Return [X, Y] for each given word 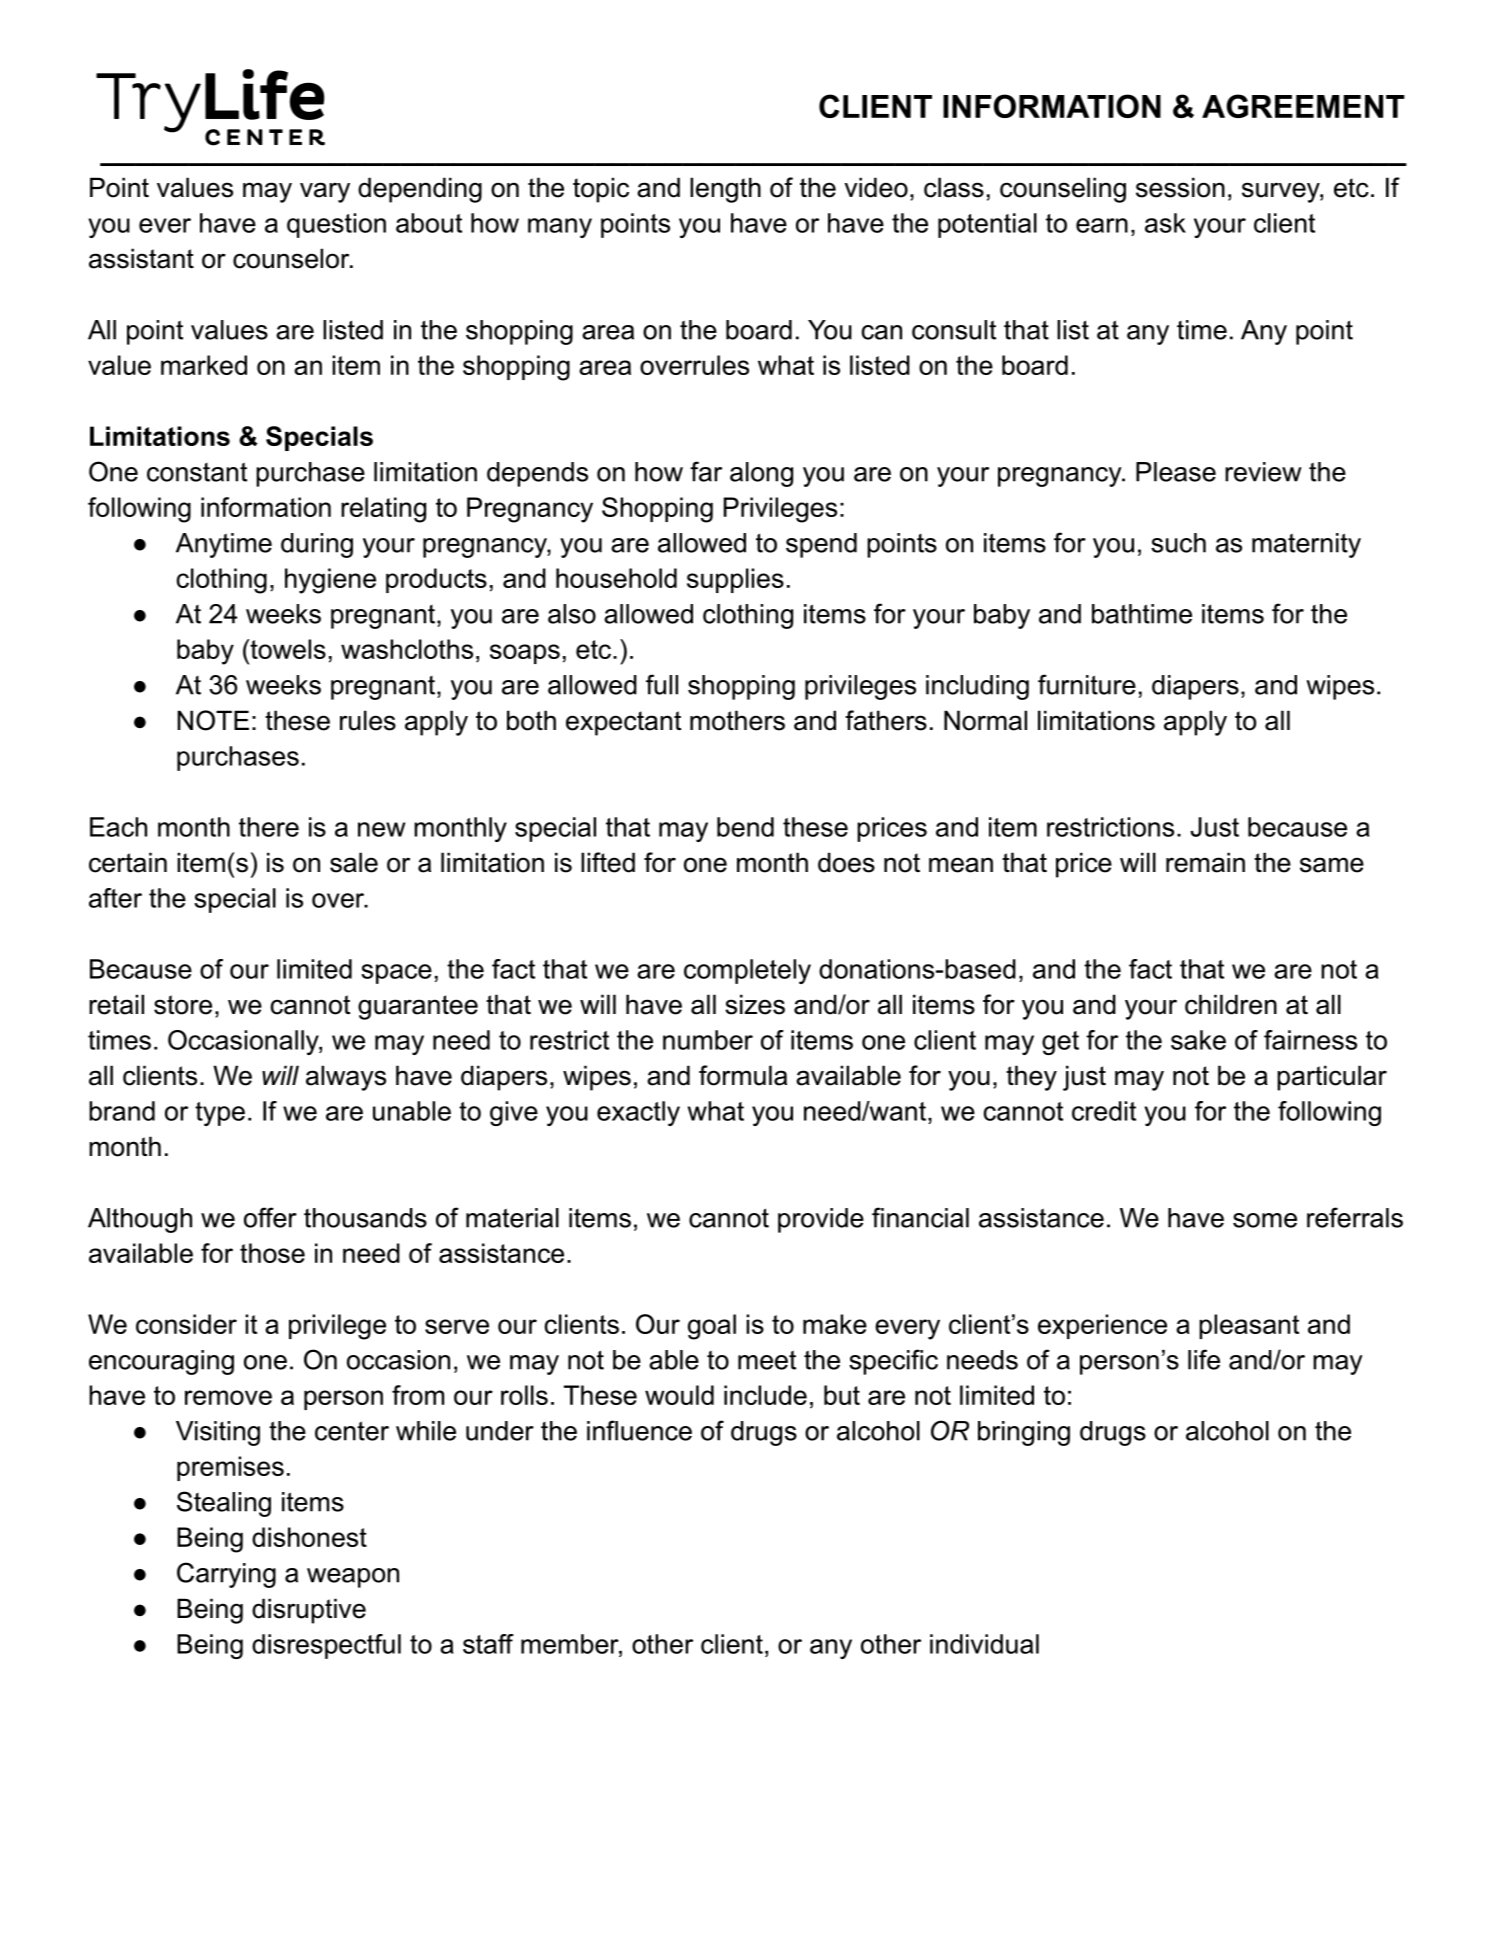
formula [743, 1075]
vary [325, 192]
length [725, 190]
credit [1104, 1111]
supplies [735, 580]
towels [287, 649]
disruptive [309, 1611]
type [220, 1114]
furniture [1087, 684]
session [1180, 187]
